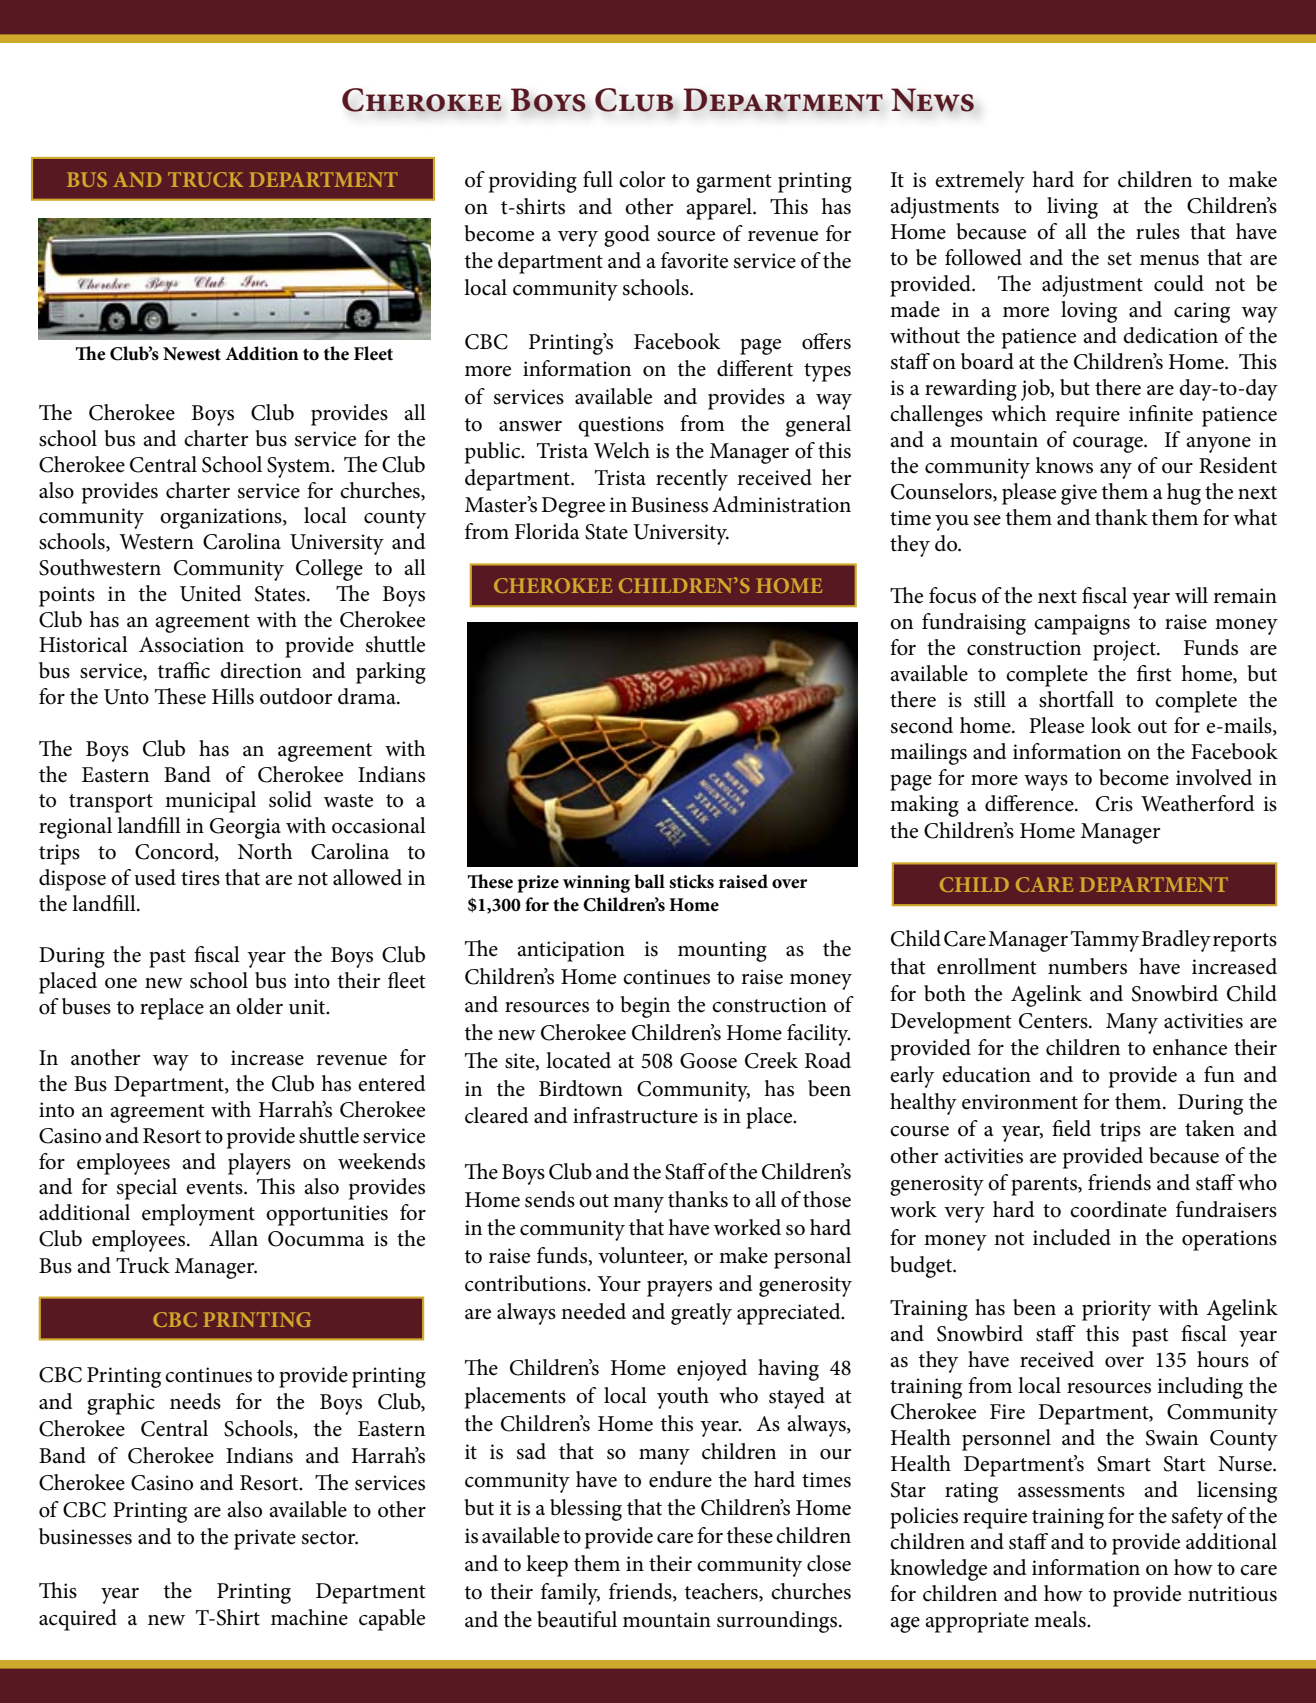 The image size is (1316, 1703). Describe the element at coordinates (233, 696) in the screenshot. I see `Hills` at that location.
